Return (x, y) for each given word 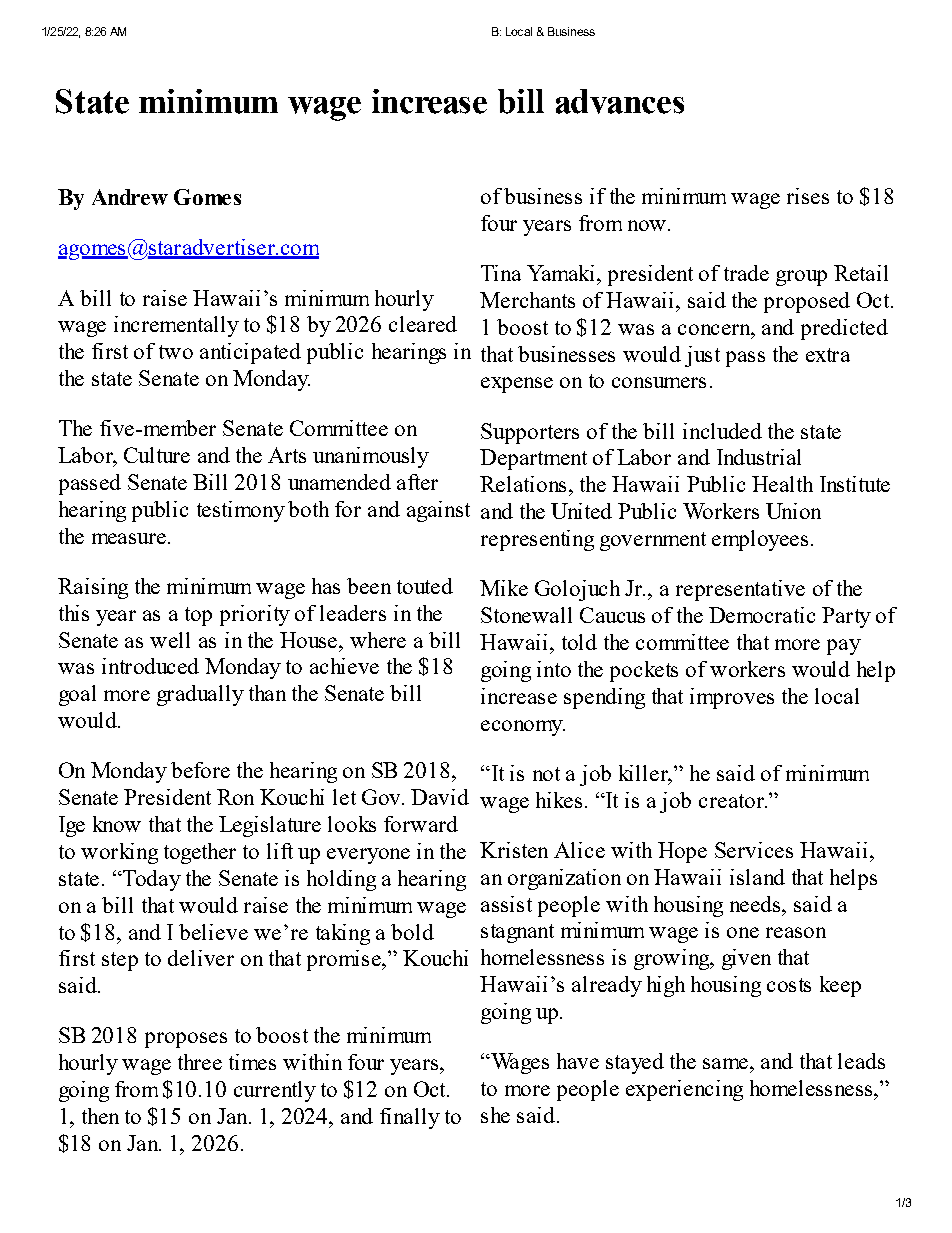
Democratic (762, 615)
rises (808, 196)
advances (620, 101)
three (200, 1062)
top (198, 616)
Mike (504, 588)
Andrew (130, 197)
